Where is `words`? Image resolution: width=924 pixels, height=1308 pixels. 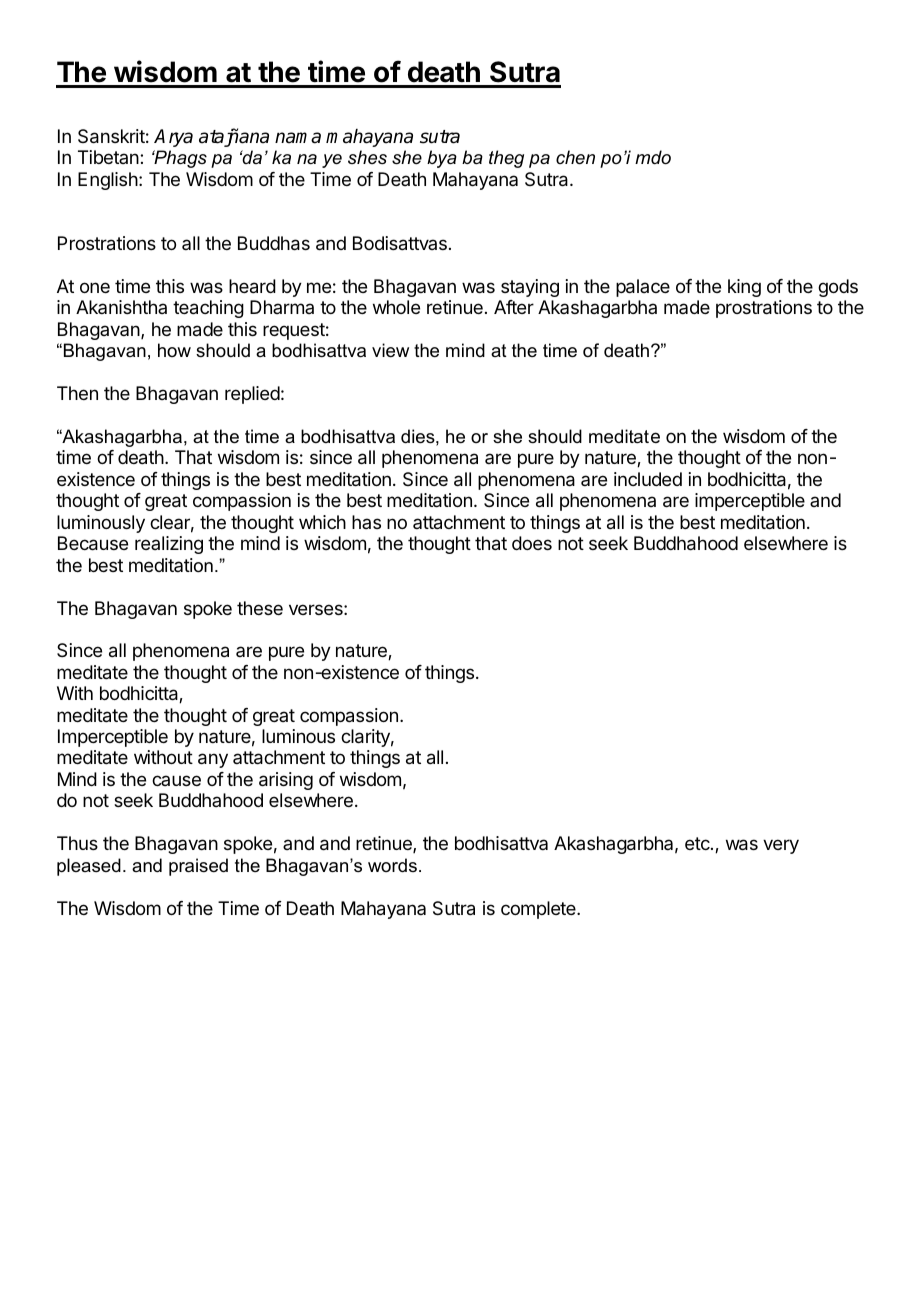
words is located at coordinates (392, 865).
